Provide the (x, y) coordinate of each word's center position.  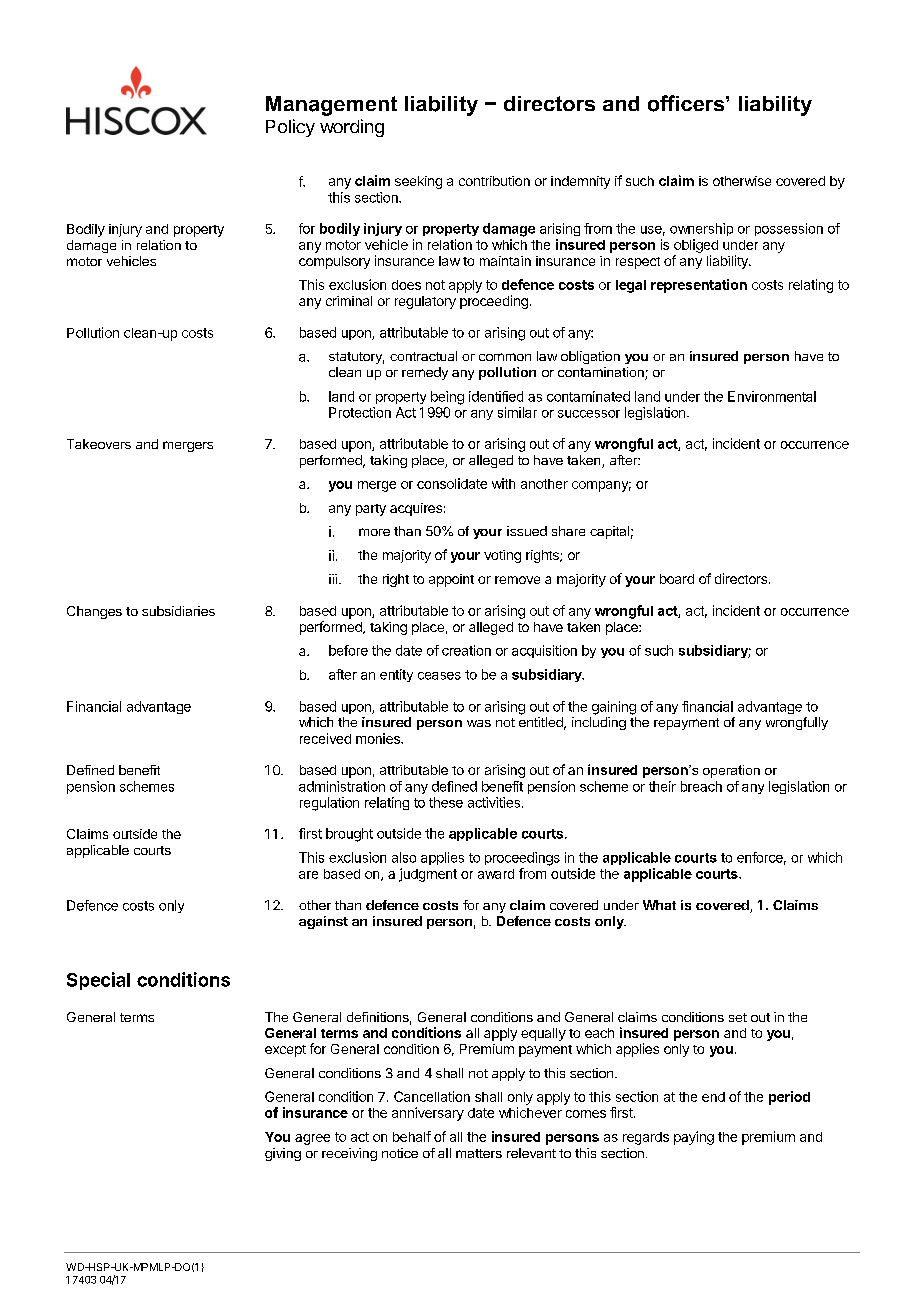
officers (687, 103)
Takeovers (99, 444)
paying (694, 1138)
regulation (329, 804)
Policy (290, 128)
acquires (416, 509)
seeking (418, 182)
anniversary (428, 1114)
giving (283, 1154)
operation (731, 771)
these (446, 802)
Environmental (772, 396)
